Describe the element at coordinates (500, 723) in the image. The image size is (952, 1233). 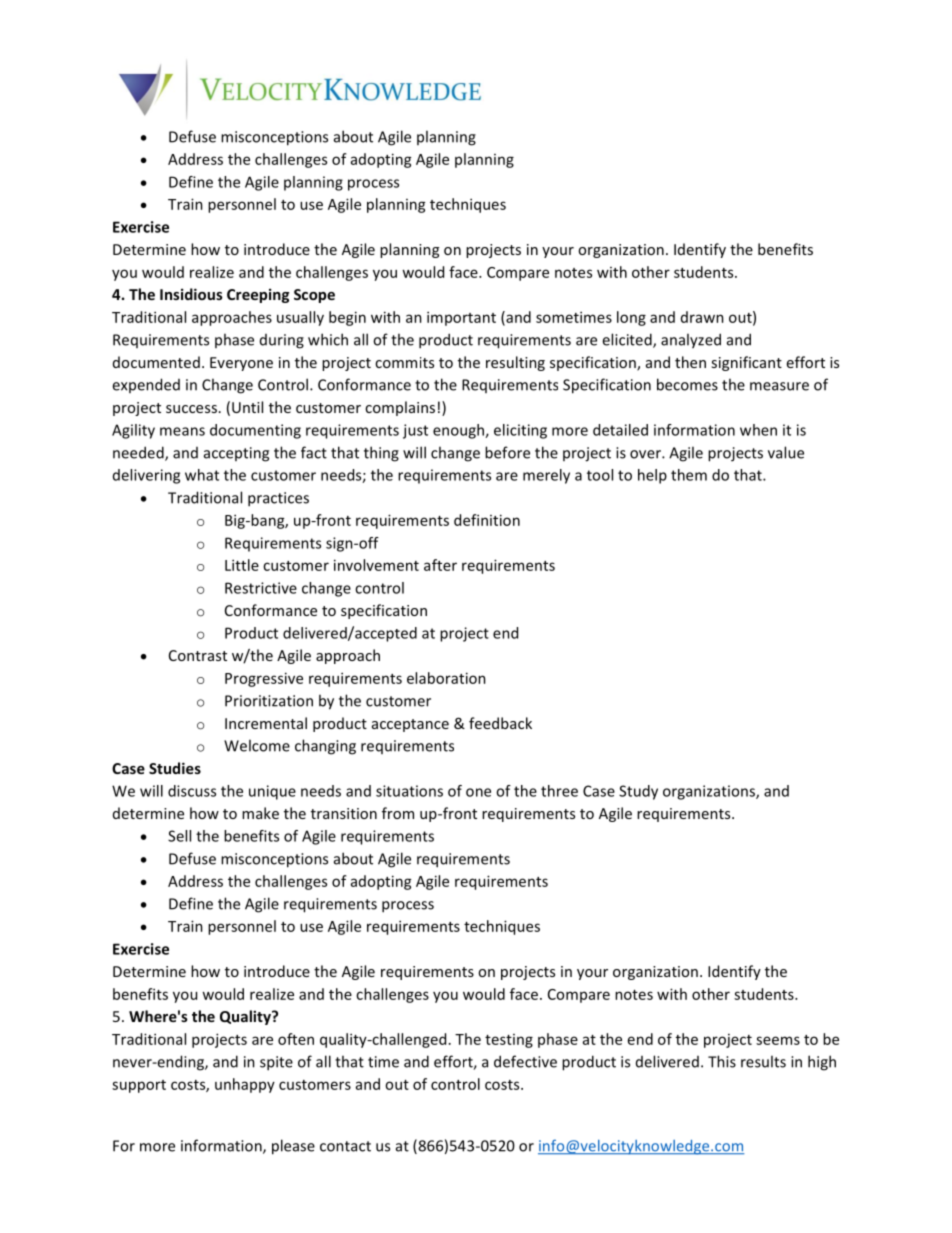
I see `feedback` at that location.
